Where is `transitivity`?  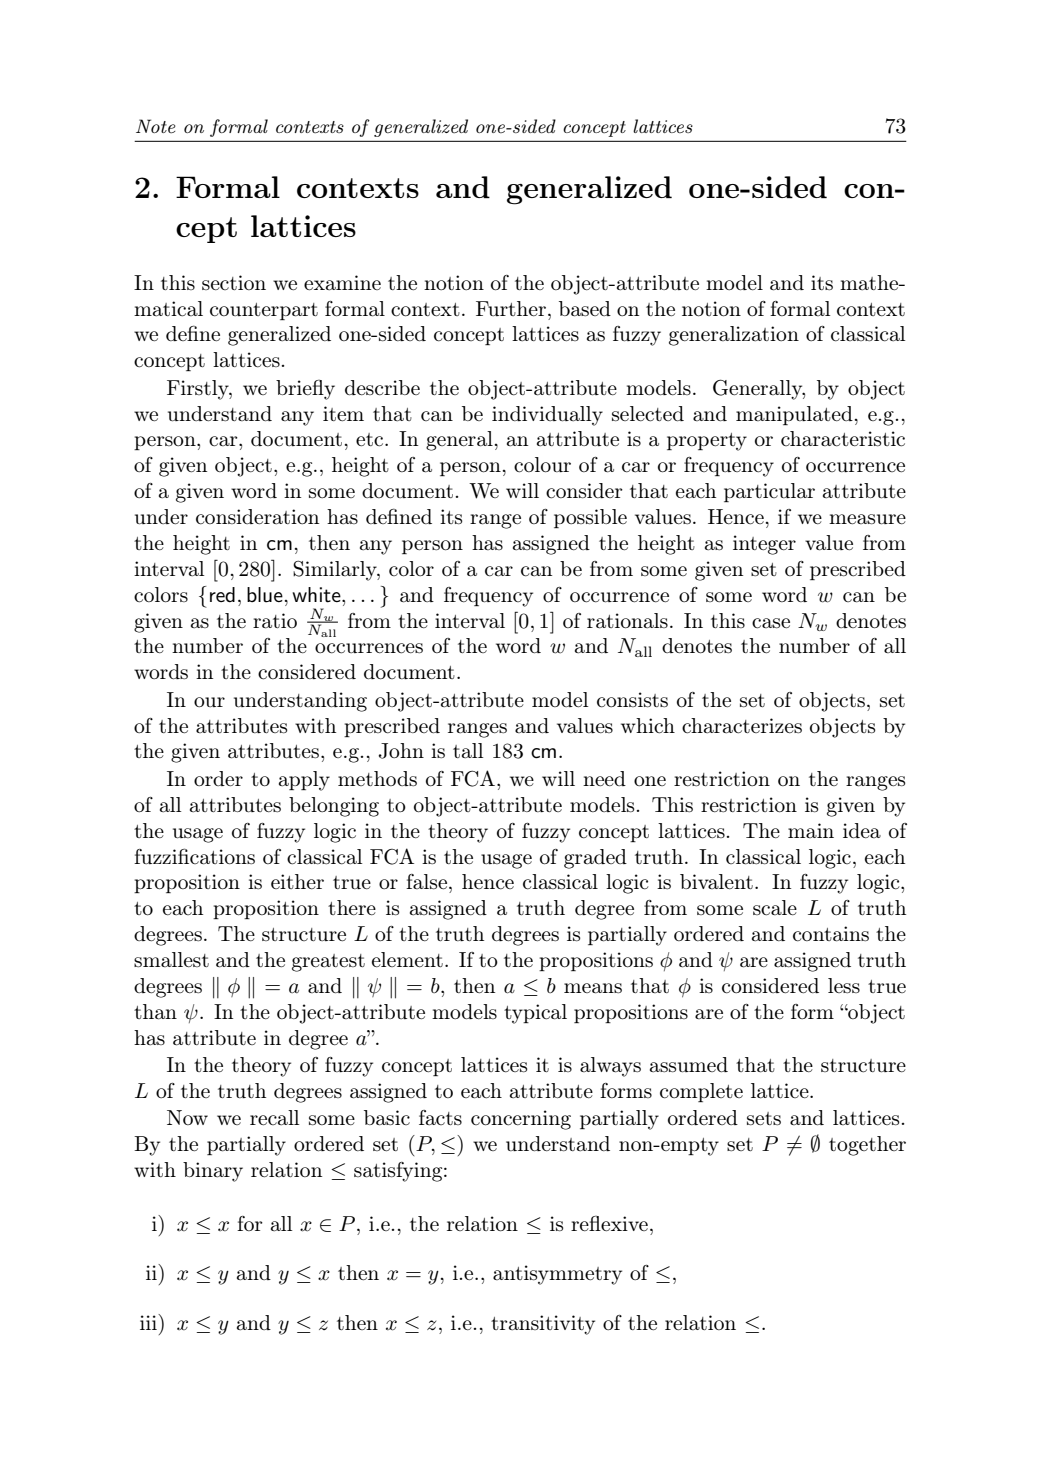 transitivity is located at coordinates (543, 1325).
